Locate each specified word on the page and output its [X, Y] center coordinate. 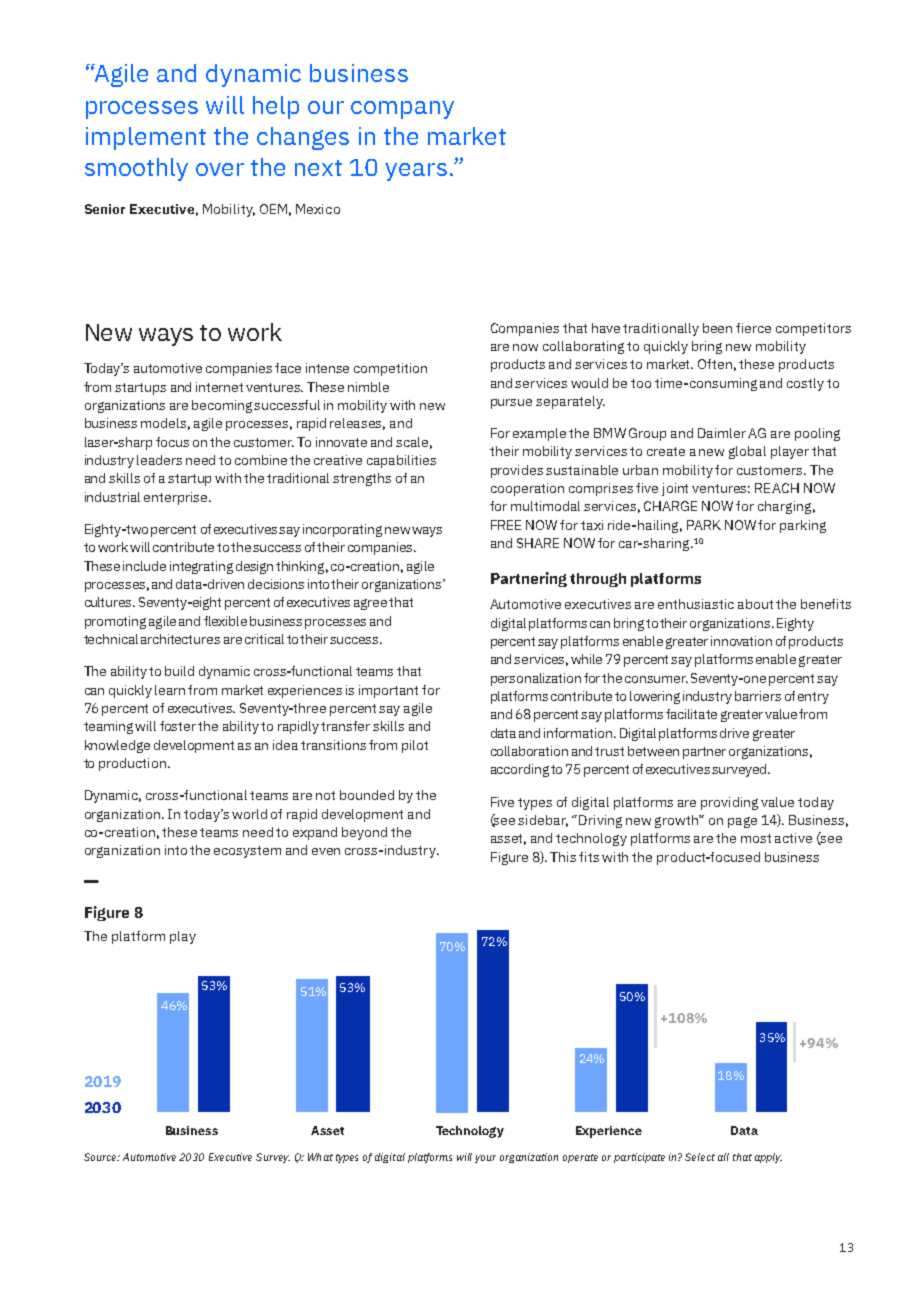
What [320, 1157]
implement [146, 138]
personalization [536, 679]
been [717, 328]
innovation [741, 641]
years [416, 172]
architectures [180, 639]
